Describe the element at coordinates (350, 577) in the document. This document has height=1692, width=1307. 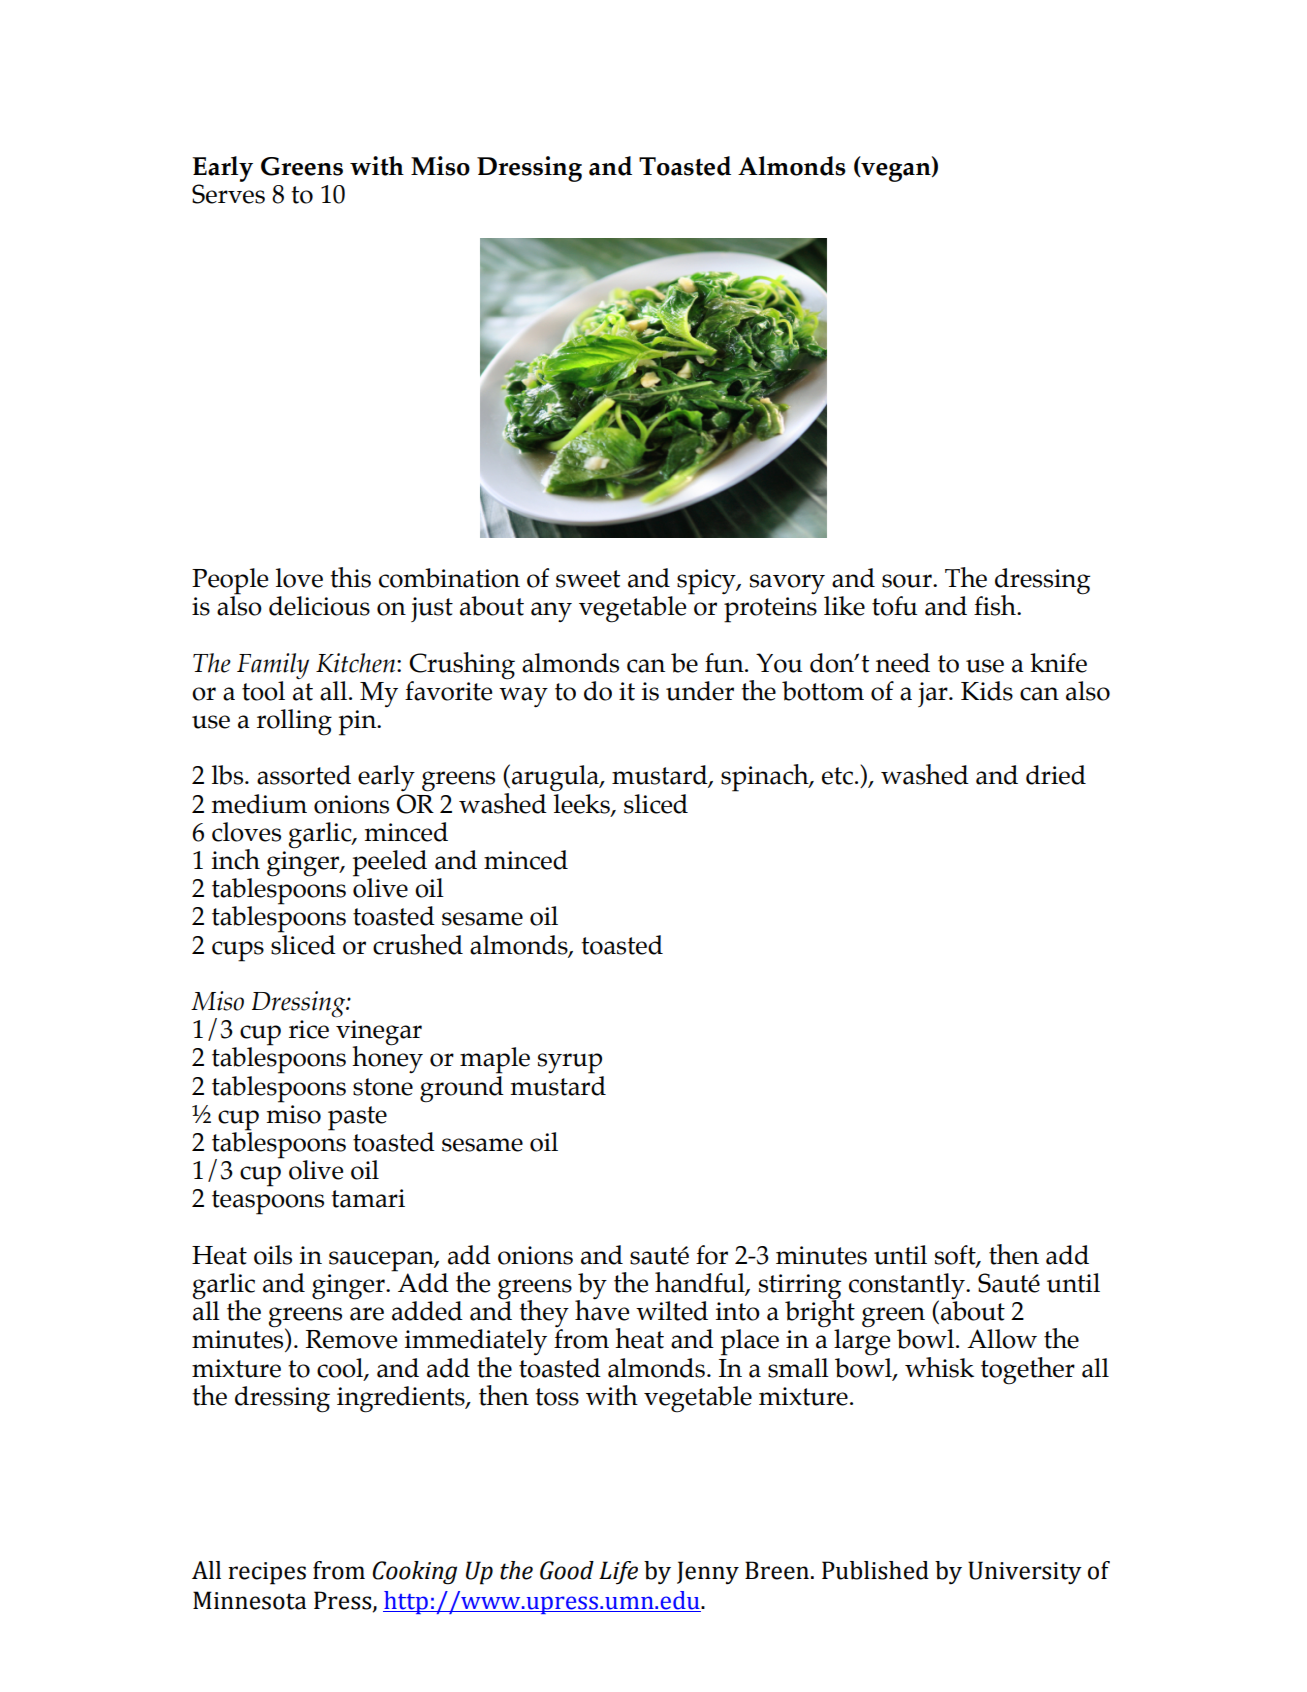
I see `this` at that location.
